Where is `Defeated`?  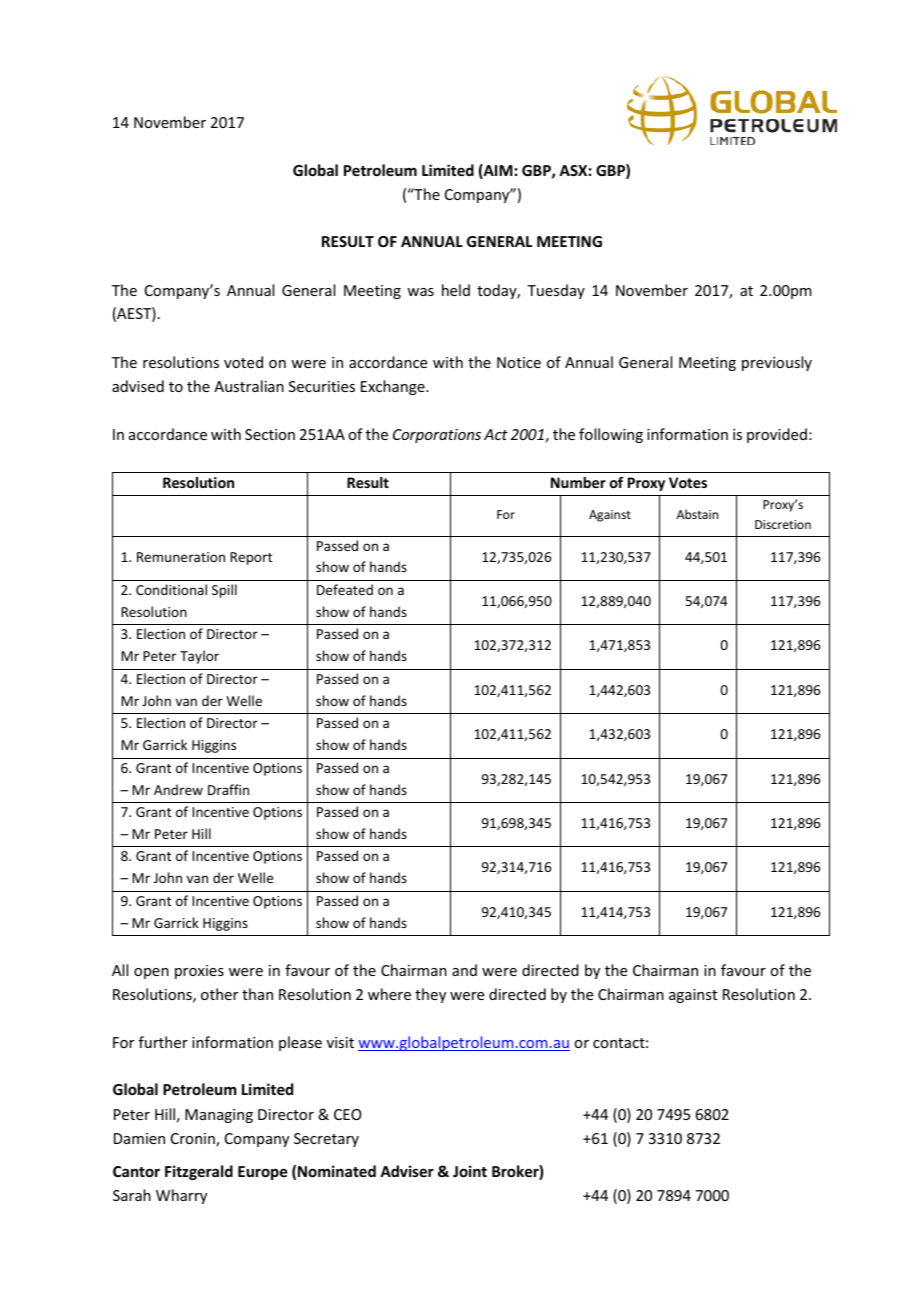 Defeated is located at coordinates (345, 589).
